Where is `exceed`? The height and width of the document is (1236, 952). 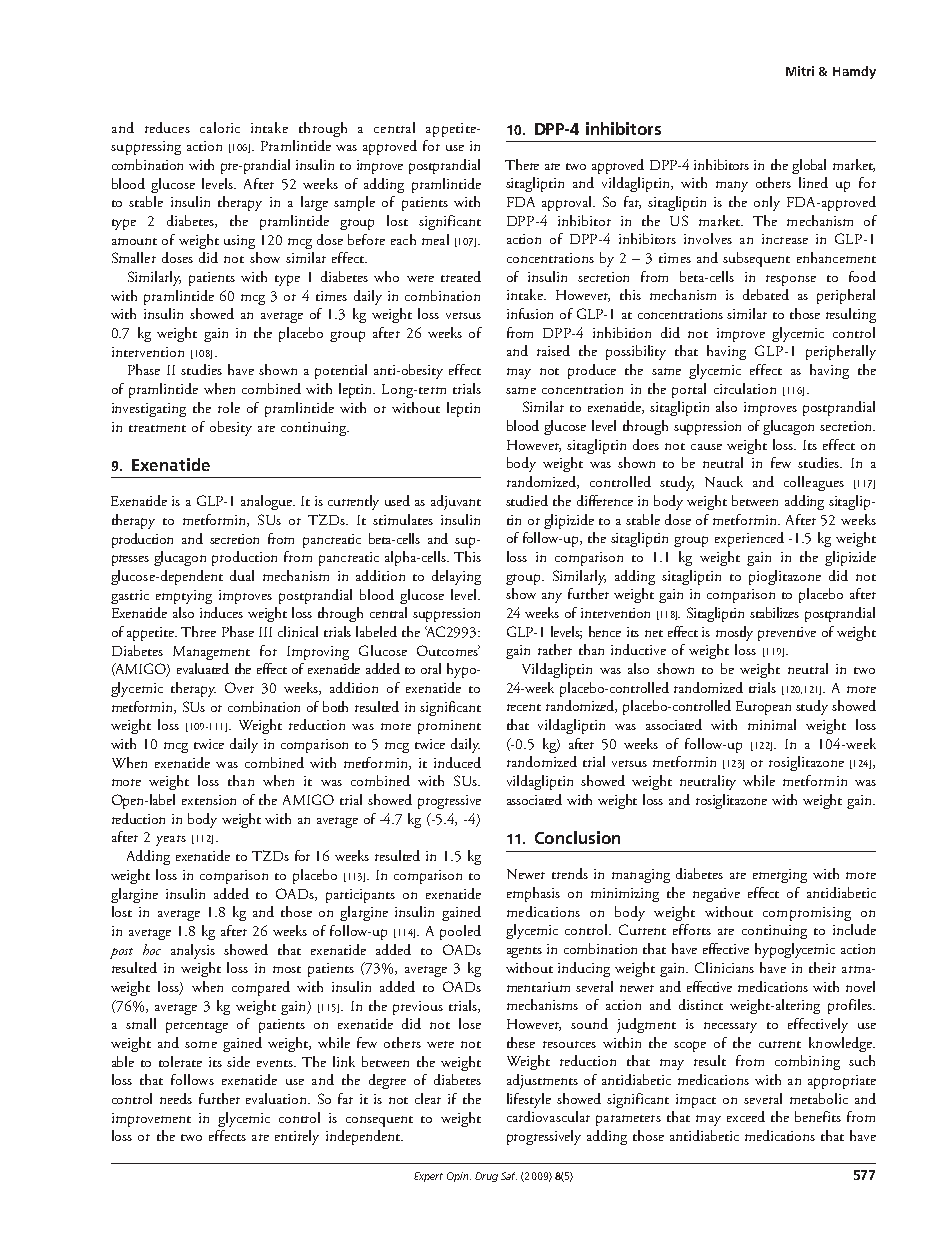
exceed is located at coordinates (746, 1116).
